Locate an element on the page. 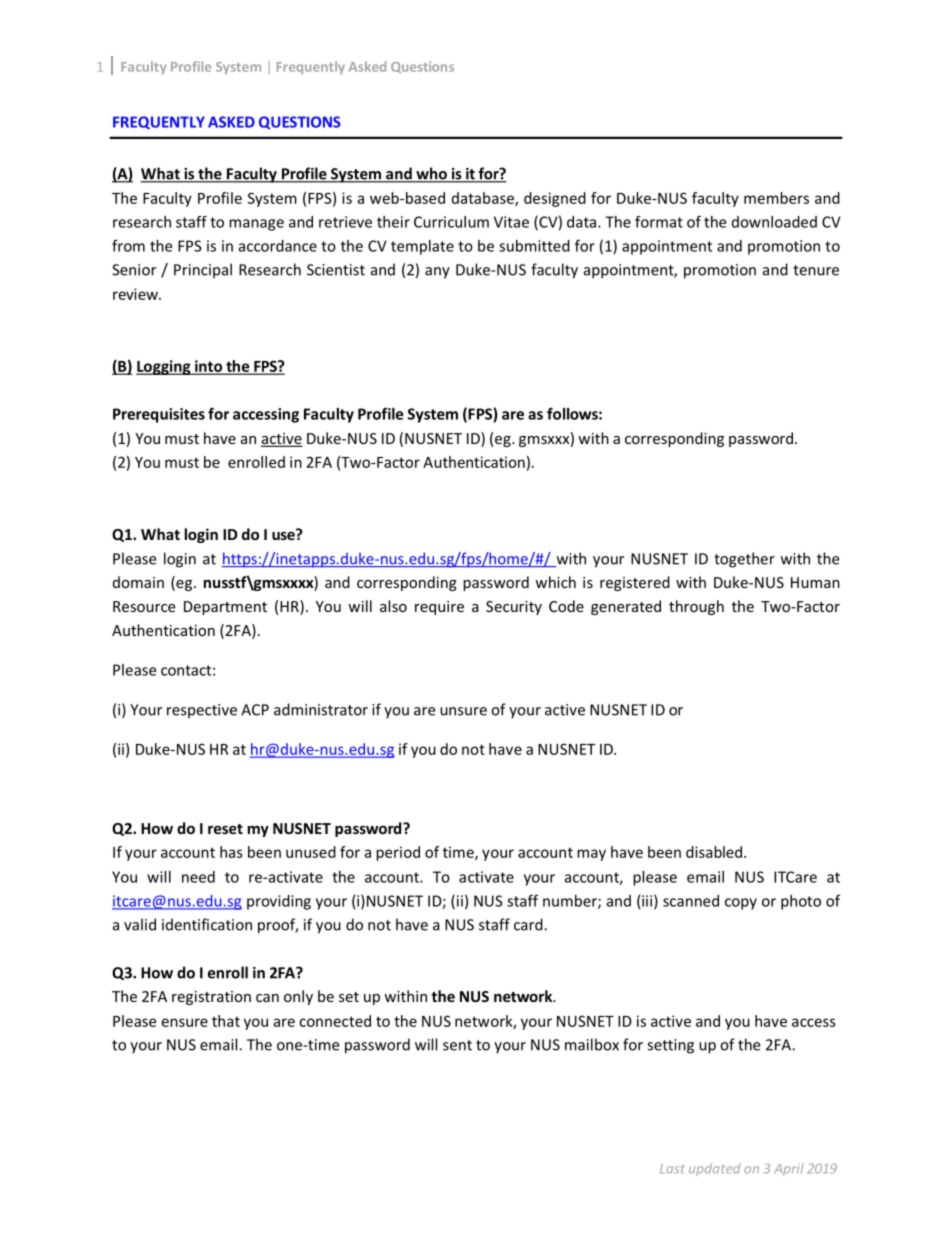  manage is located at coordinates (256, 225).
